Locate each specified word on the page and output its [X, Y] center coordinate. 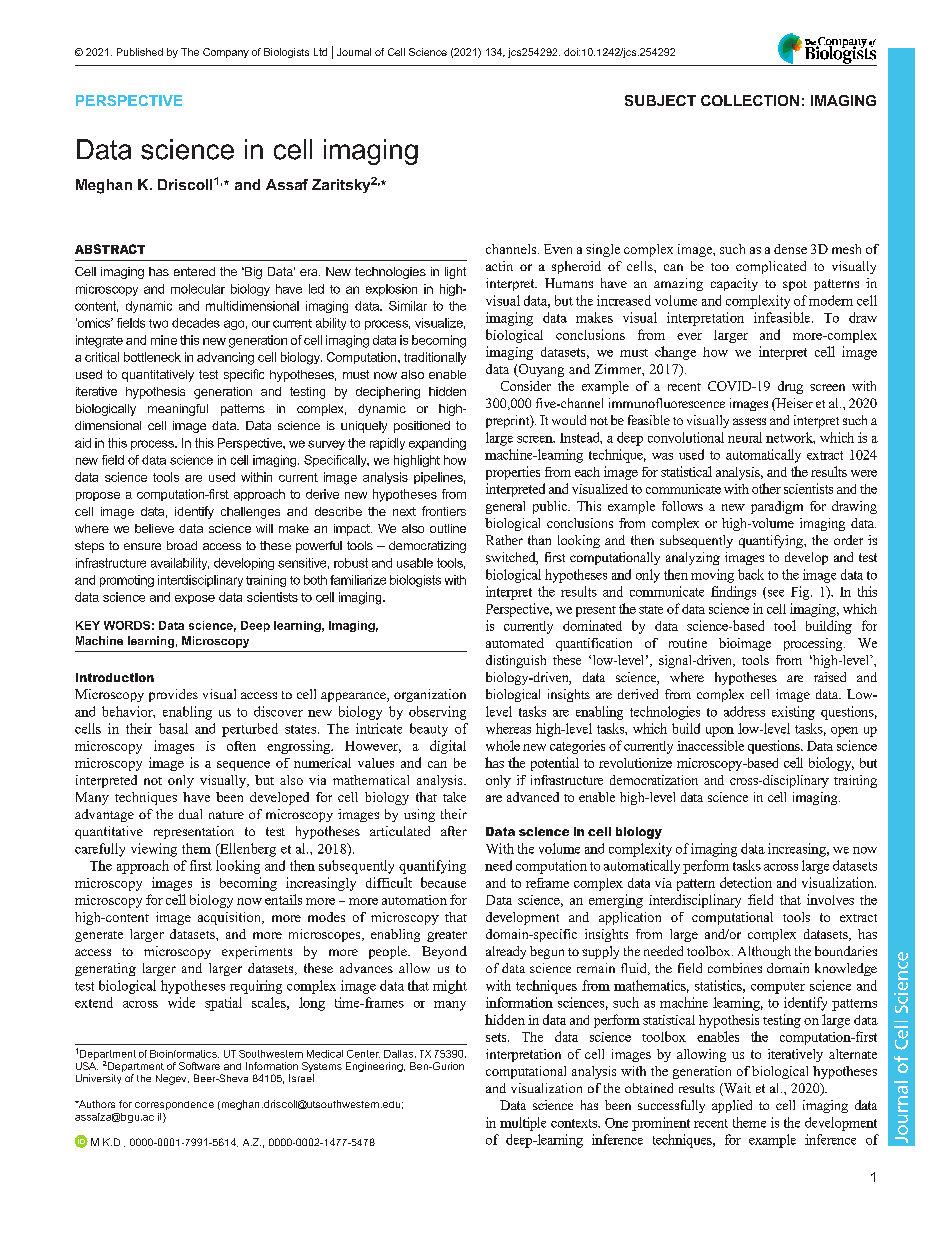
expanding [437, 444]
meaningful [178, 410]
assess [749, 421]
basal [173, 728]
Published [140, 52]
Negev [172, 1079]
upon [720, 732]
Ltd [320, 52]
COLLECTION [750, 100]
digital [448, 747]
